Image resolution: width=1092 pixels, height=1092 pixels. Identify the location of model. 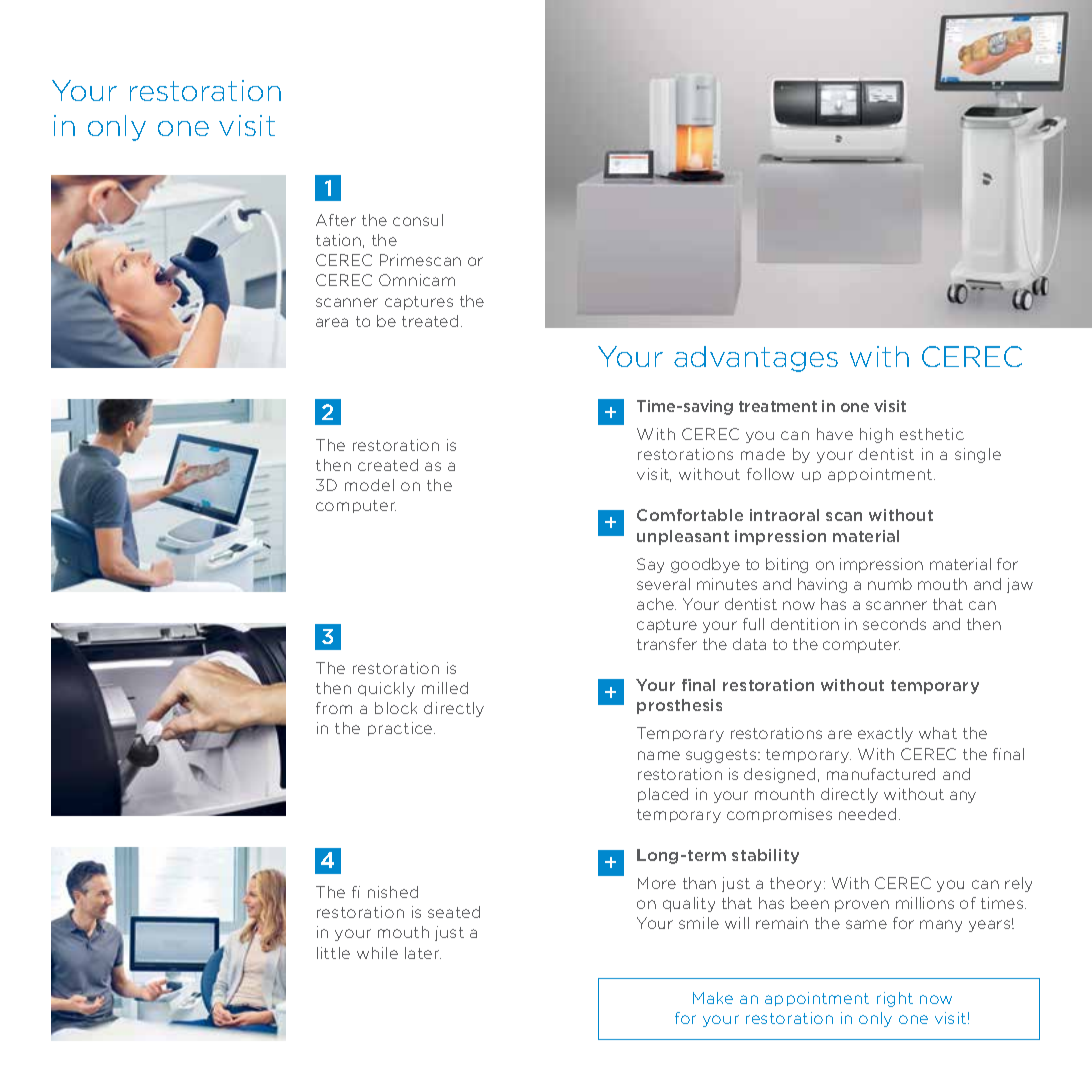
(369, 485).
